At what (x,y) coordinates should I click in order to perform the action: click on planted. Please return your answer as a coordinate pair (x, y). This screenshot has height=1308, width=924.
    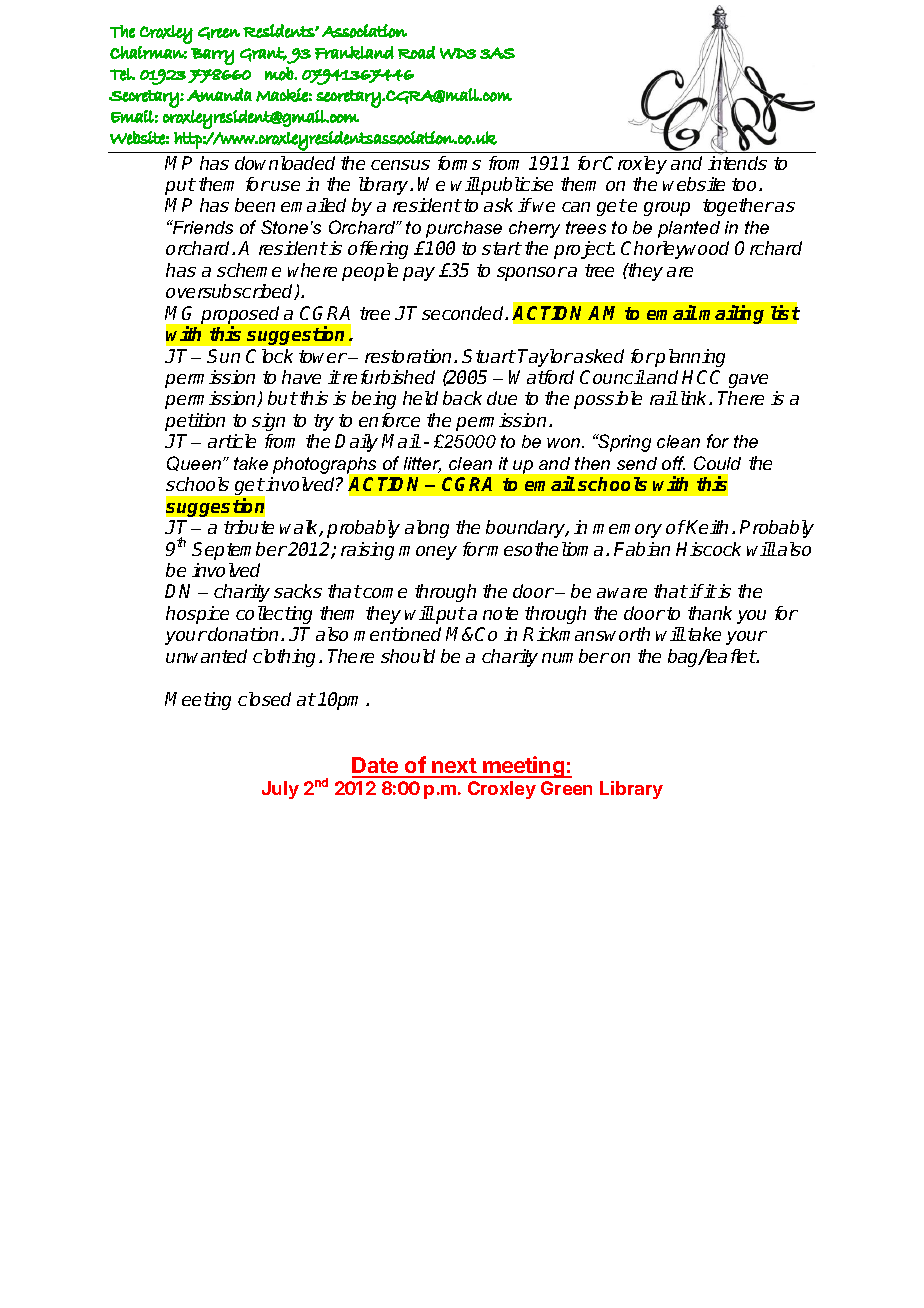
    Looking at the image, I should click on (689, 229).
